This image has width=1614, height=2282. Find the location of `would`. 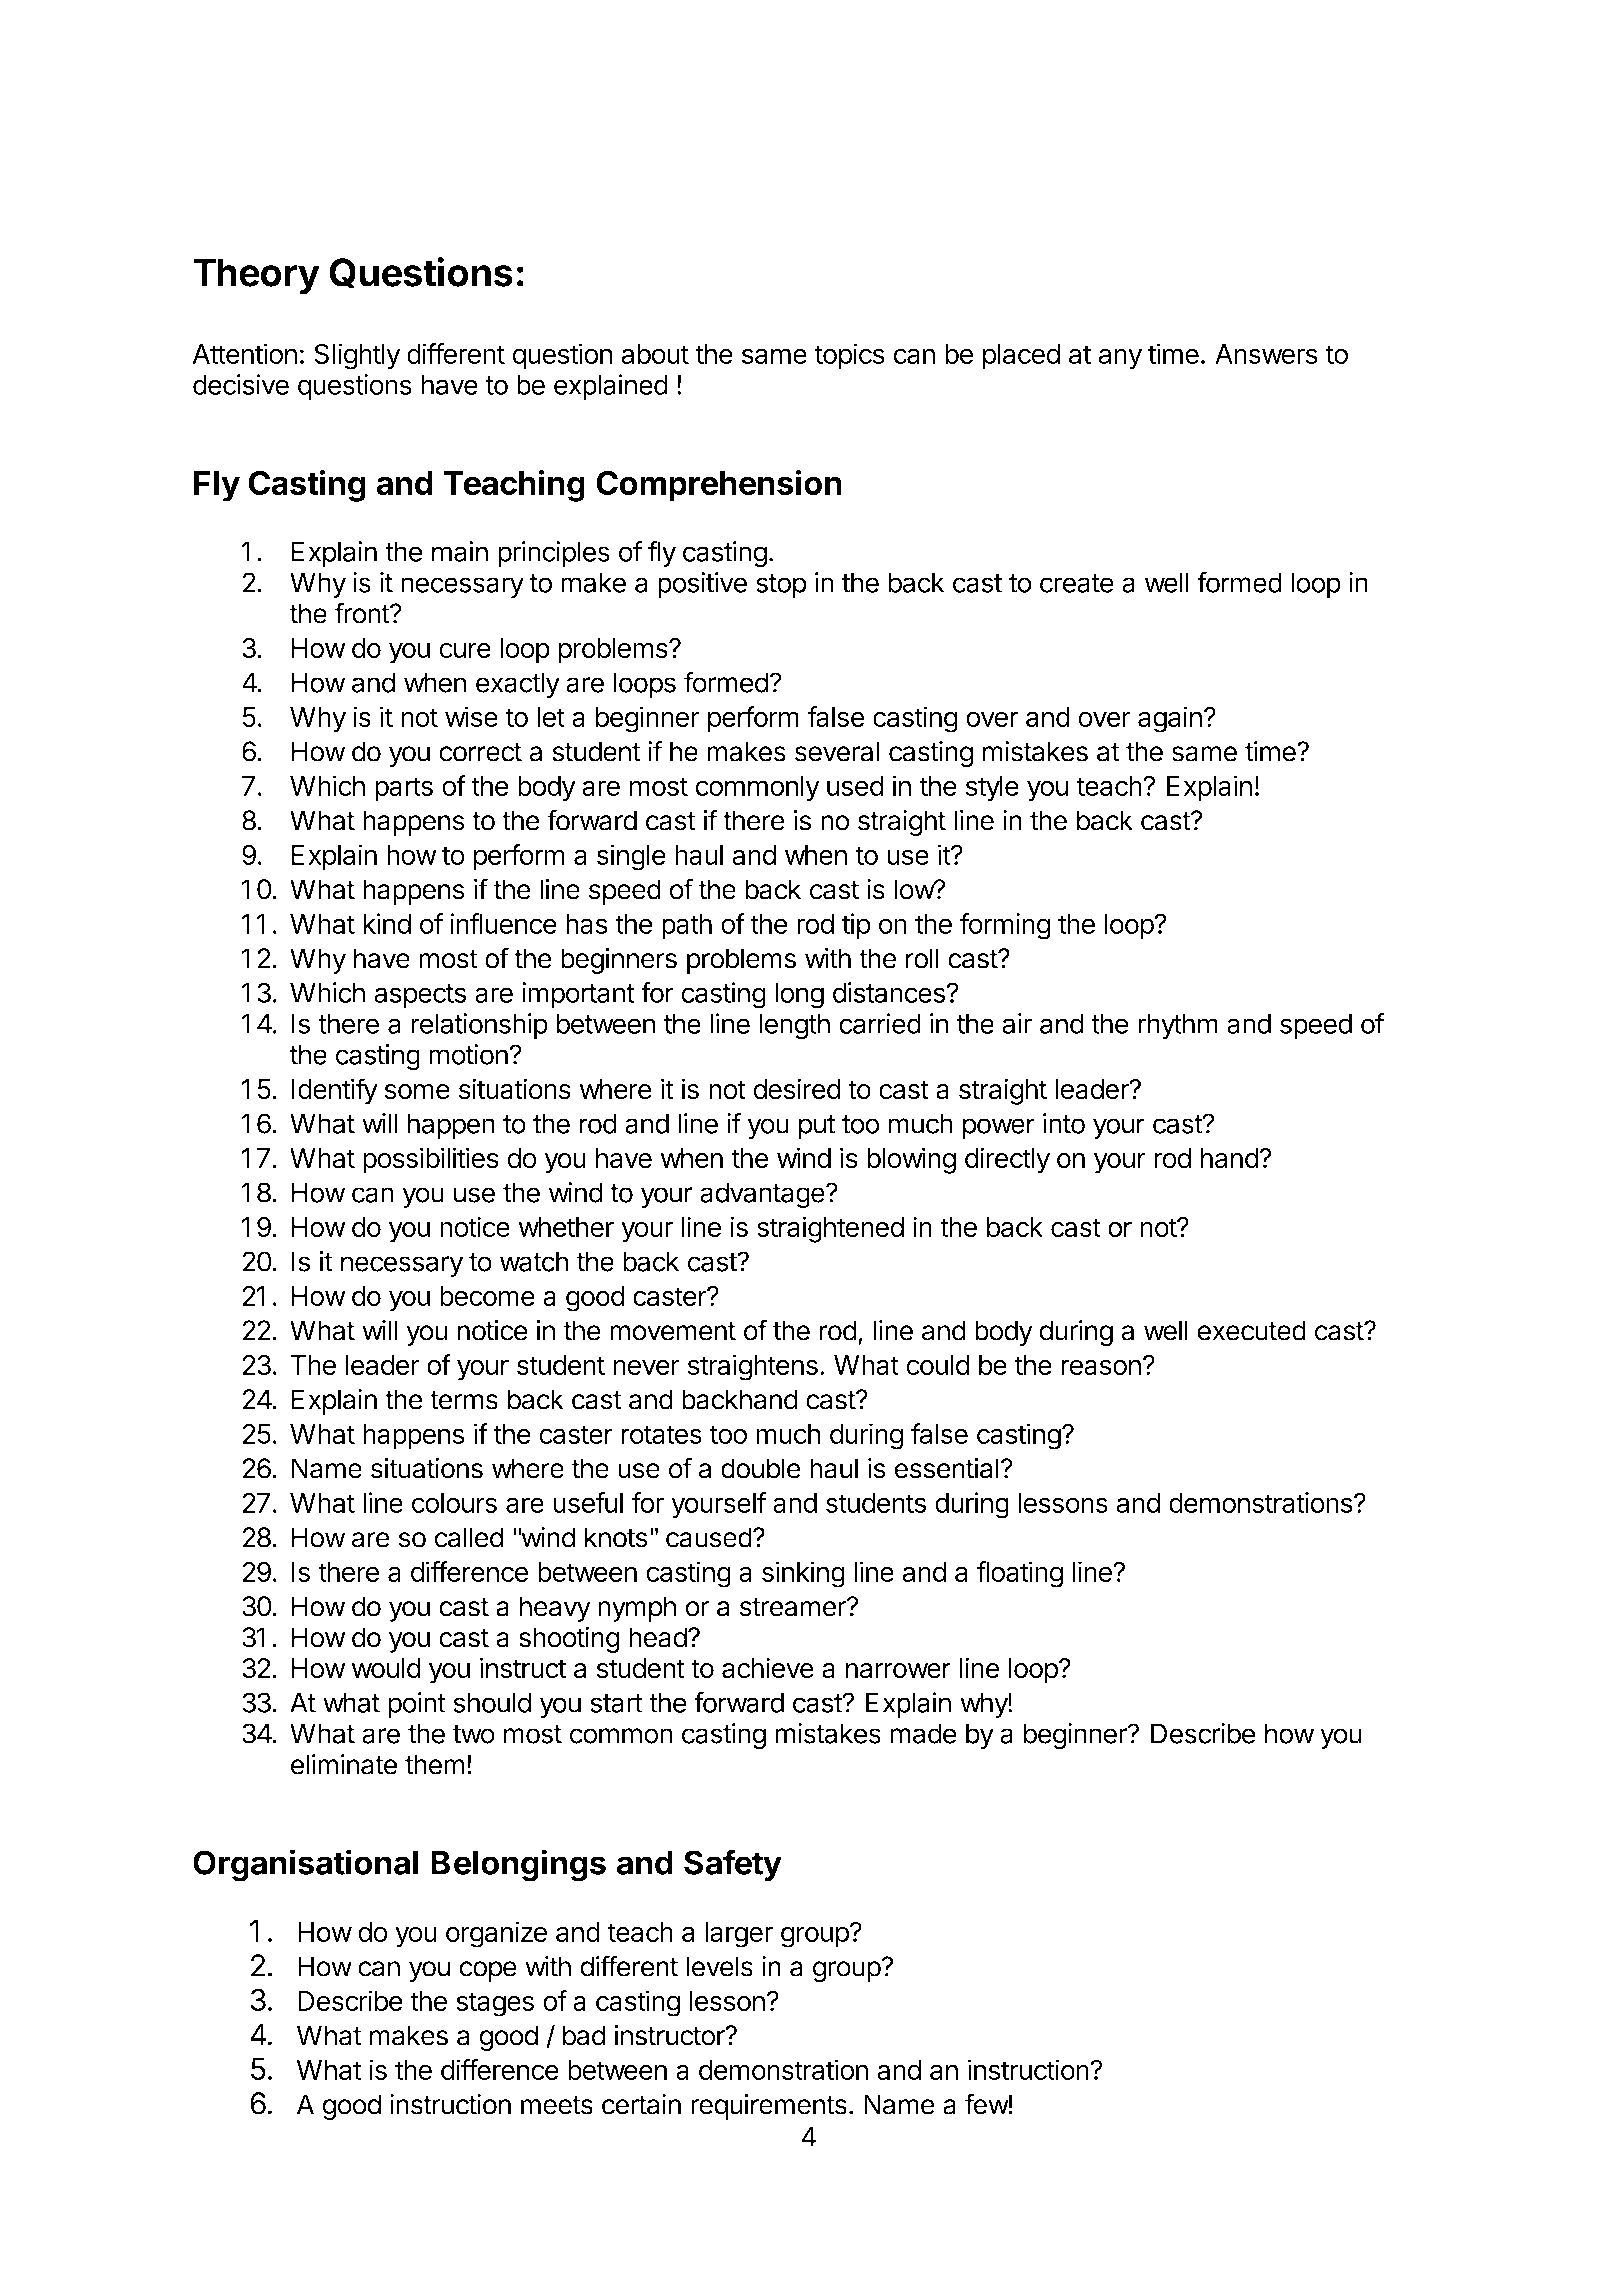

would is located at coordinates (386, 1668).
